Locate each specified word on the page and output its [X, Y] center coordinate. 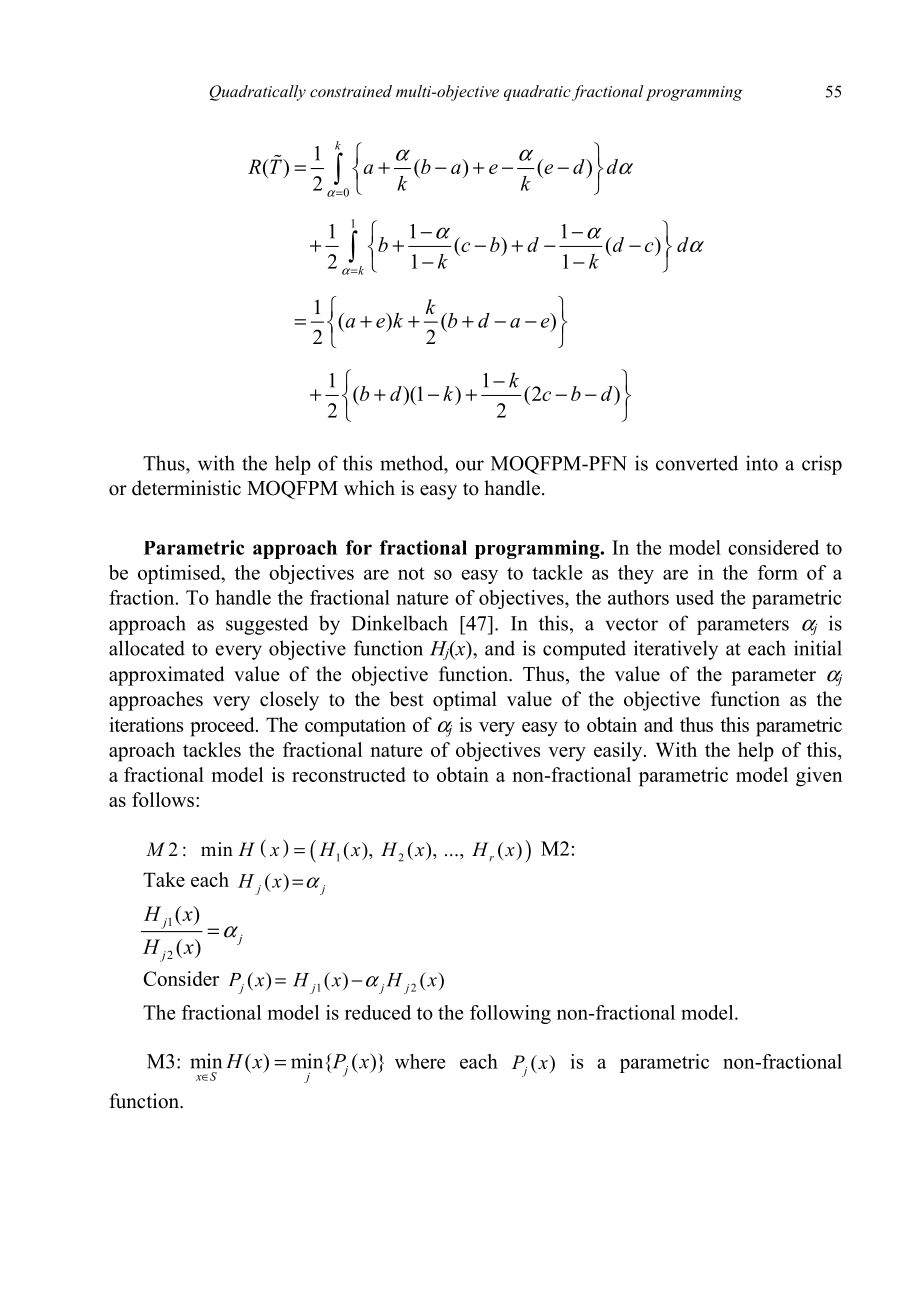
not [411, 573]
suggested [267, 625]
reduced [378, 1012]
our [470, 465]
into [762, 463]
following [510, 1014]
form [778, 572]
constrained [351, 91]
